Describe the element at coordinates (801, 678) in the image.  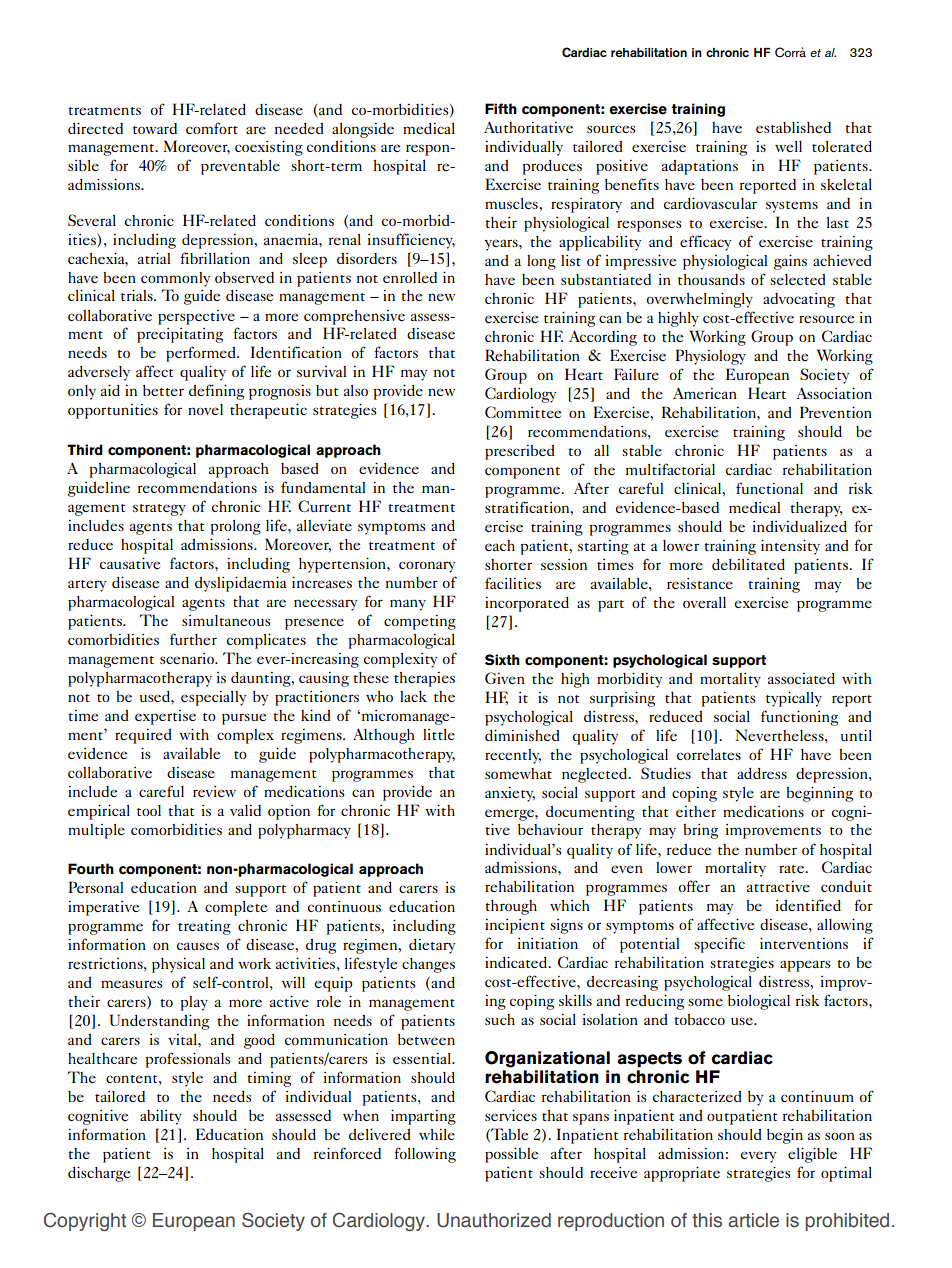
I see `associated` at that location.
